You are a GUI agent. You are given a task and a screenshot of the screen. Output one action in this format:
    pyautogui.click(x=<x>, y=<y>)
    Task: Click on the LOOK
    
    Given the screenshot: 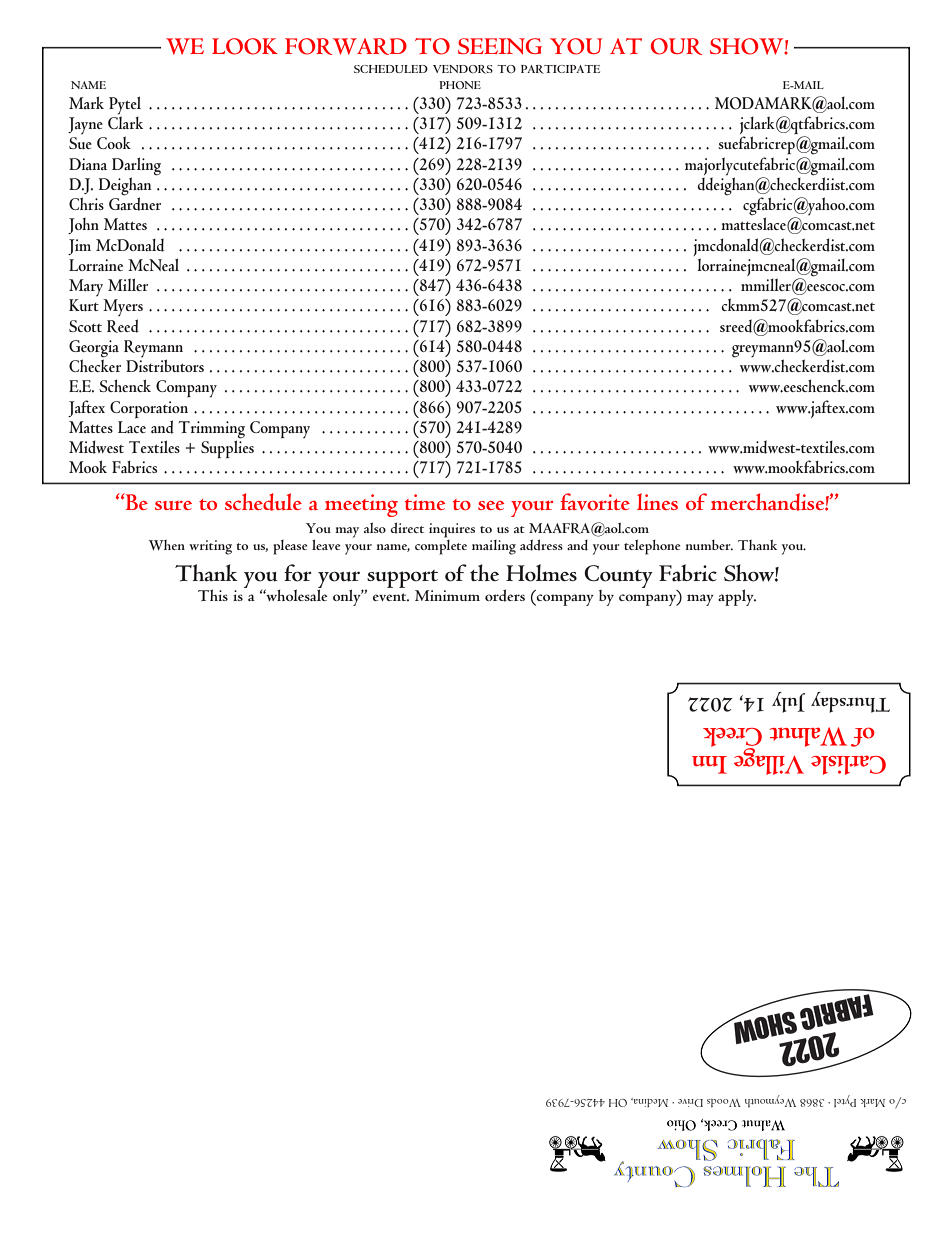 What is the action you would take?
    pyautogui.click(x=245, y=46)
